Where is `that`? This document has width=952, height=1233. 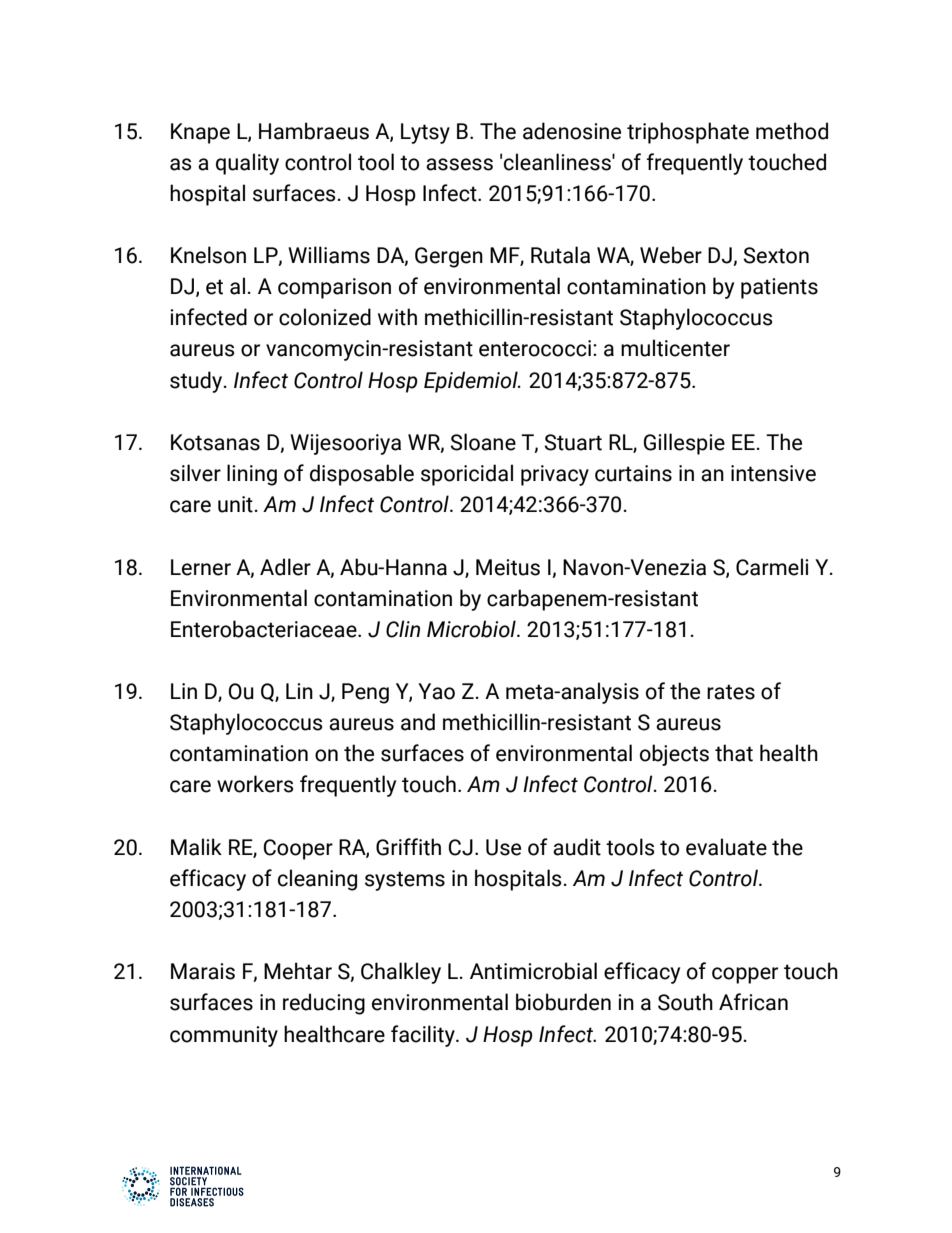 that is located at coordinates (734, 753).
